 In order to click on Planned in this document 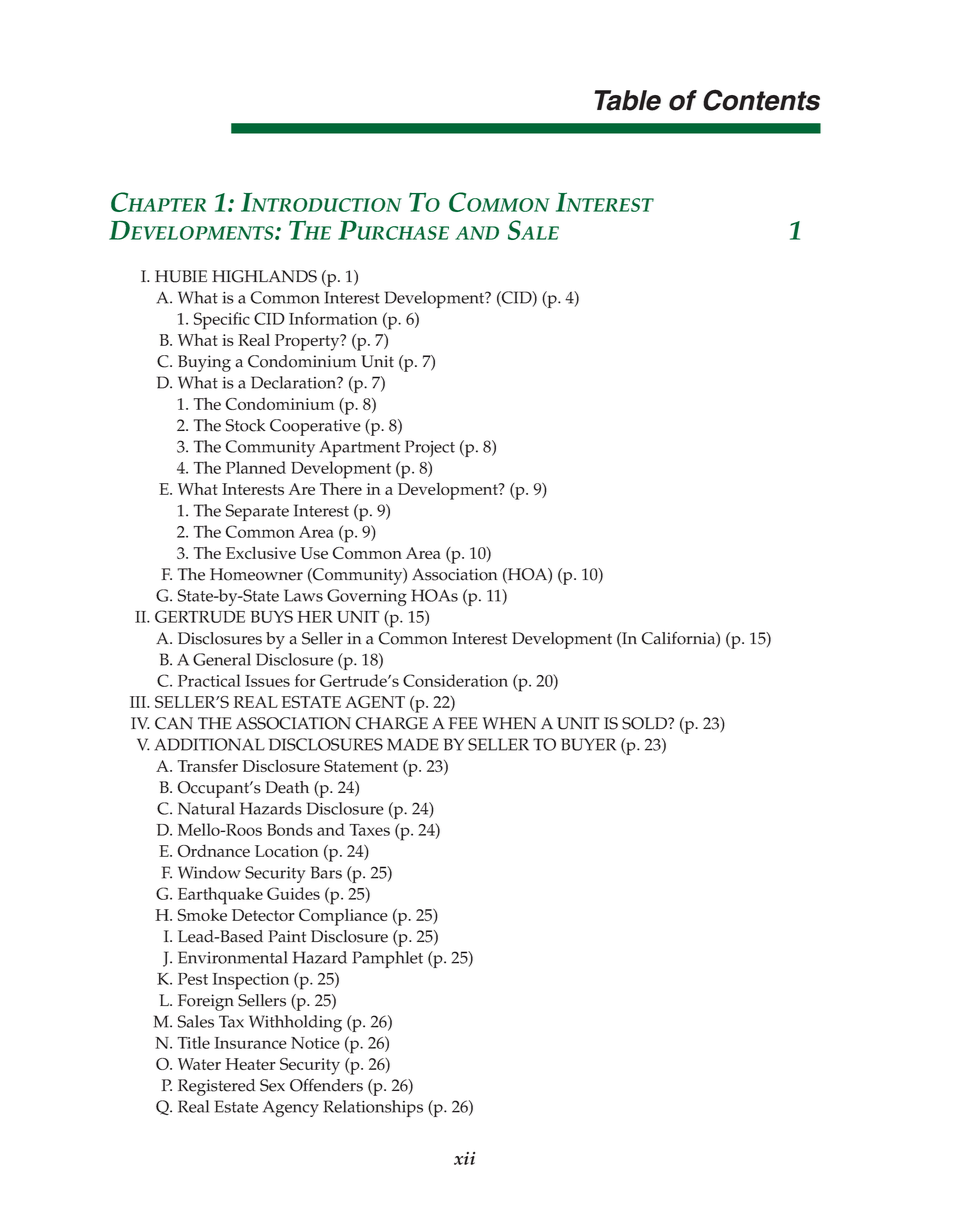, I will do `click(256, 467)`.
